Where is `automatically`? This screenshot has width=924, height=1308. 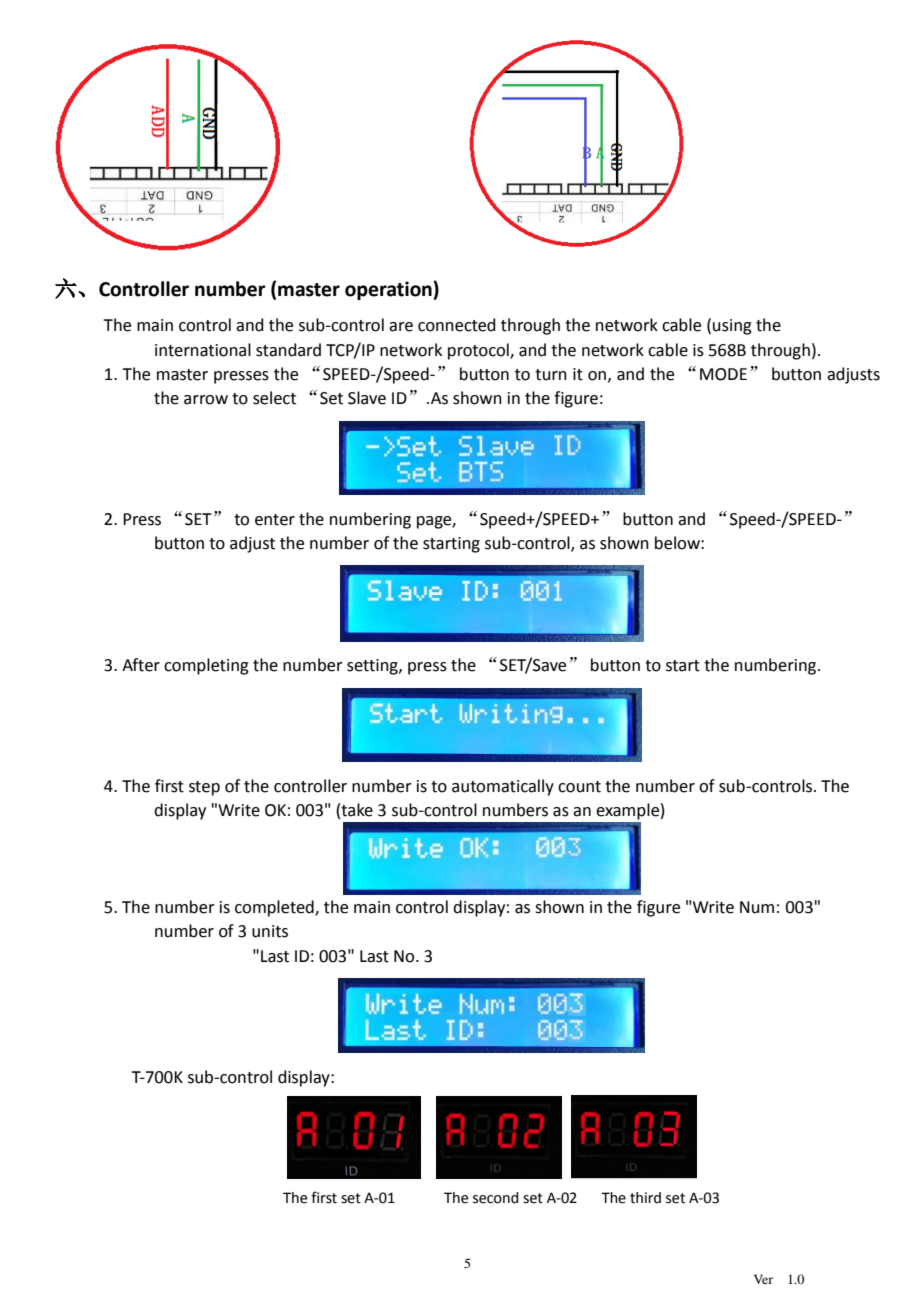 automatically is located at coordinates (503, 787).
